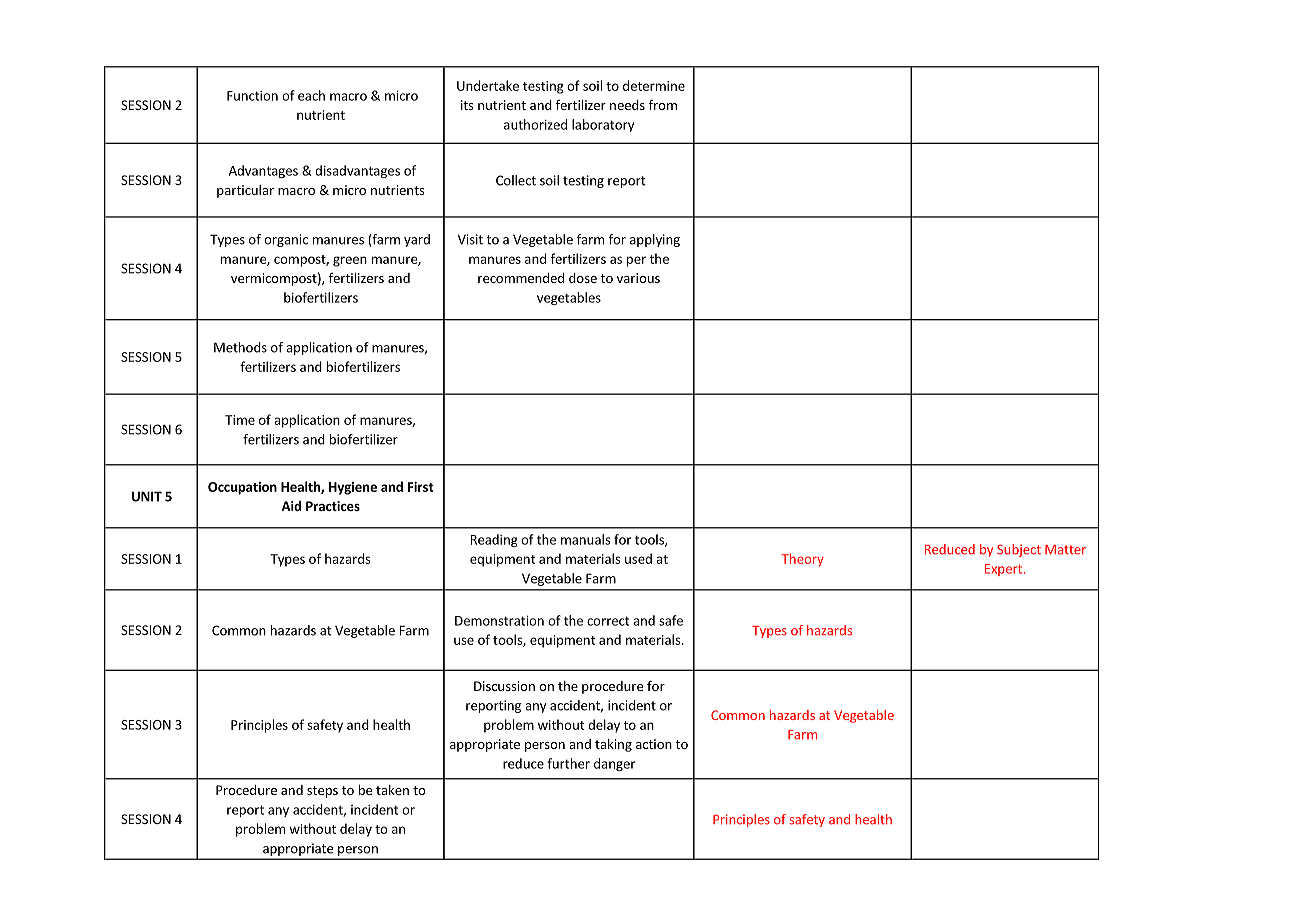 The height and width of the page is (924, 1308). I want to click on Function, so click(252, 96).
